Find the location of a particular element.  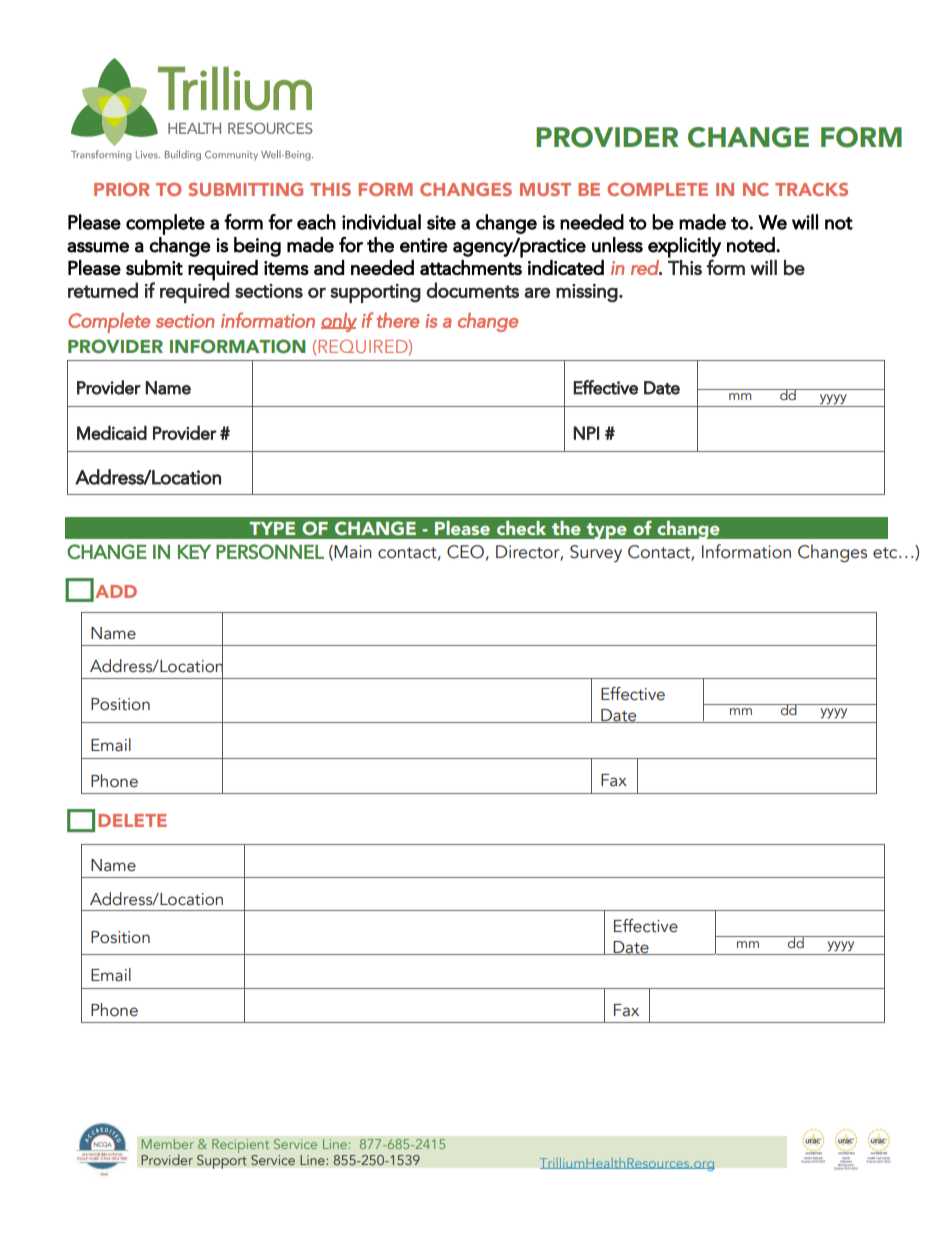

TRACKS is located at coordinates (811, 189).
